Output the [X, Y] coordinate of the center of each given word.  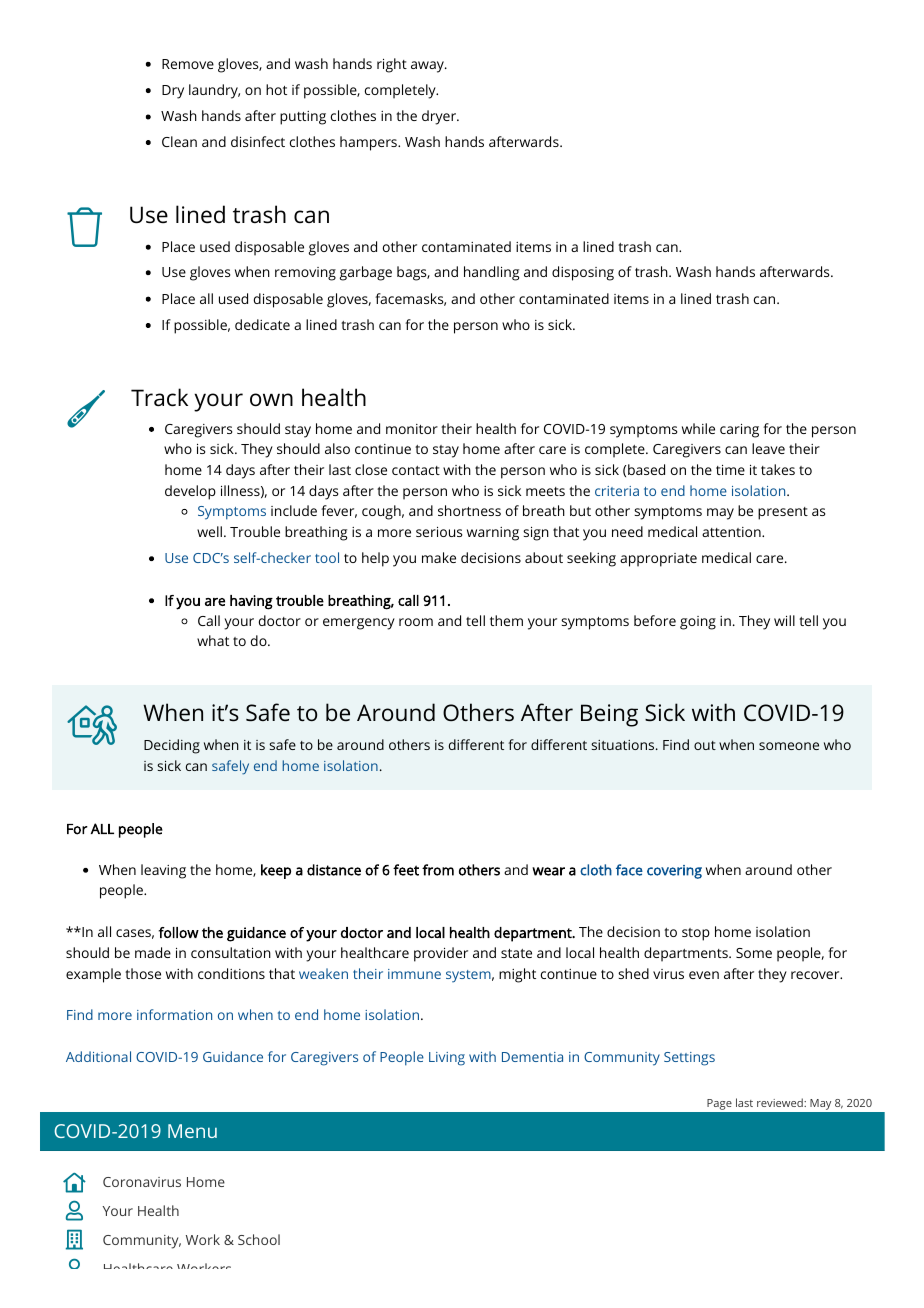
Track [159, 397]
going [698, 623]
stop [696, 934]
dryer [440, 117]
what [213, 640]
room [416, 622]
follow [179, 932]
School [259, 1239]
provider [441, 954]
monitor [412, 429]
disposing [583, 273]
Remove [188, 64]
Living [447, 1059]
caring [739, 431]
